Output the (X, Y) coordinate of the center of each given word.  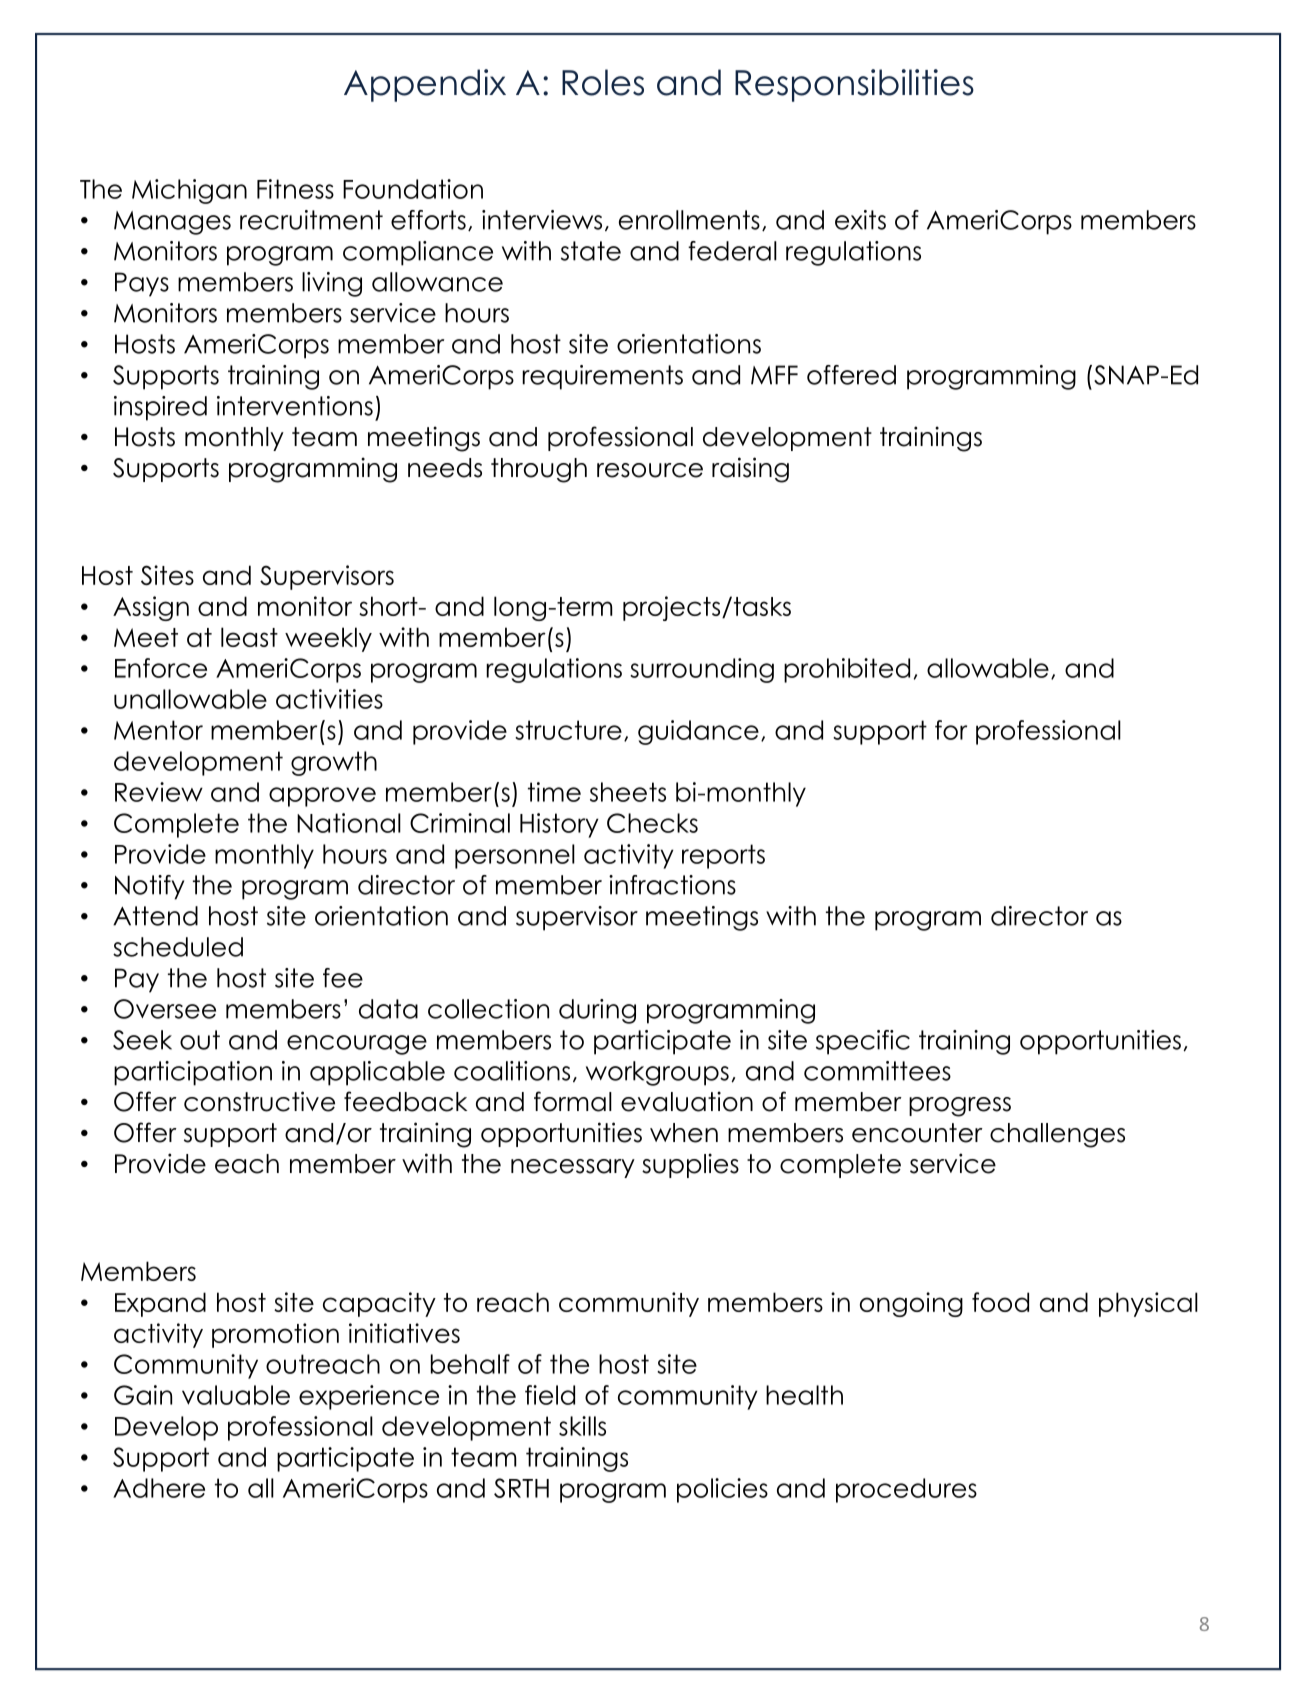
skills (582, 1426)
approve (322, 797)
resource (650, 470)
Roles (603, 82)
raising (750, 470)
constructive (259, 1101)
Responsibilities (854, 85)
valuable (236, 1395)
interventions (295, 406)
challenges (1057, 1135)
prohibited (847, 670)
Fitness (295, 189)
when (684, 1133)
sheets (628, 792)
